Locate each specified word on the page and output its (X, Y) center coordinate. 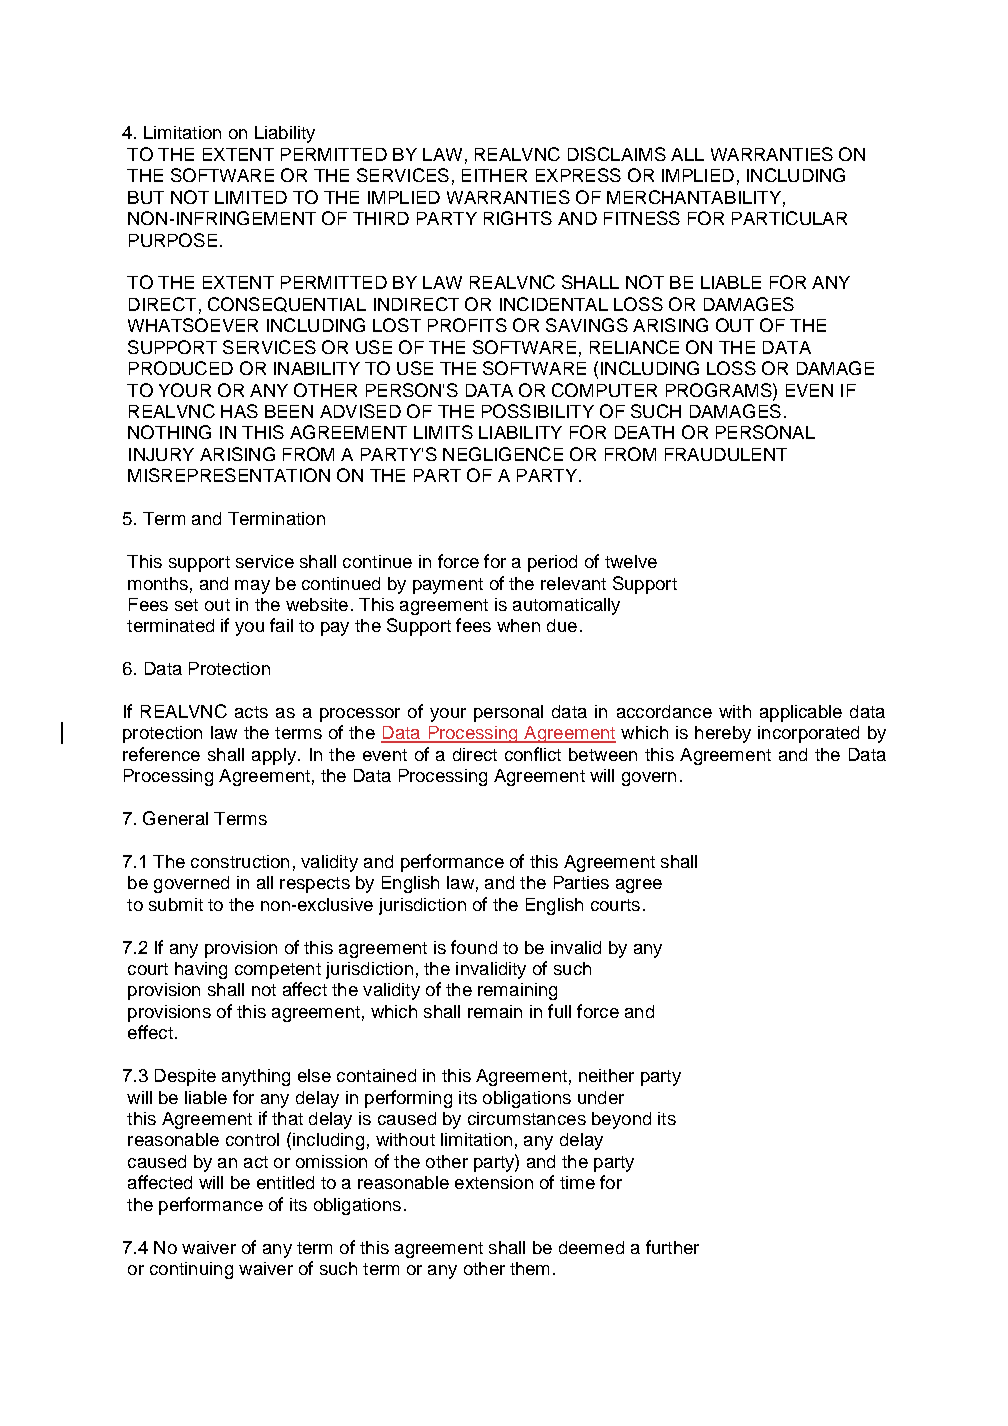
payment (448, 586)
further (672, 1247)
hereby (723, 734)
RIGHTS (518, 218)
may (252, 587)
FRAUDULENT (726, 454)
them (529, 1268)
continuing (191, 1270)
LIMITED (251, 197)
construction (240, 861)
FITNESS (642, 218)
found (474, 947)
